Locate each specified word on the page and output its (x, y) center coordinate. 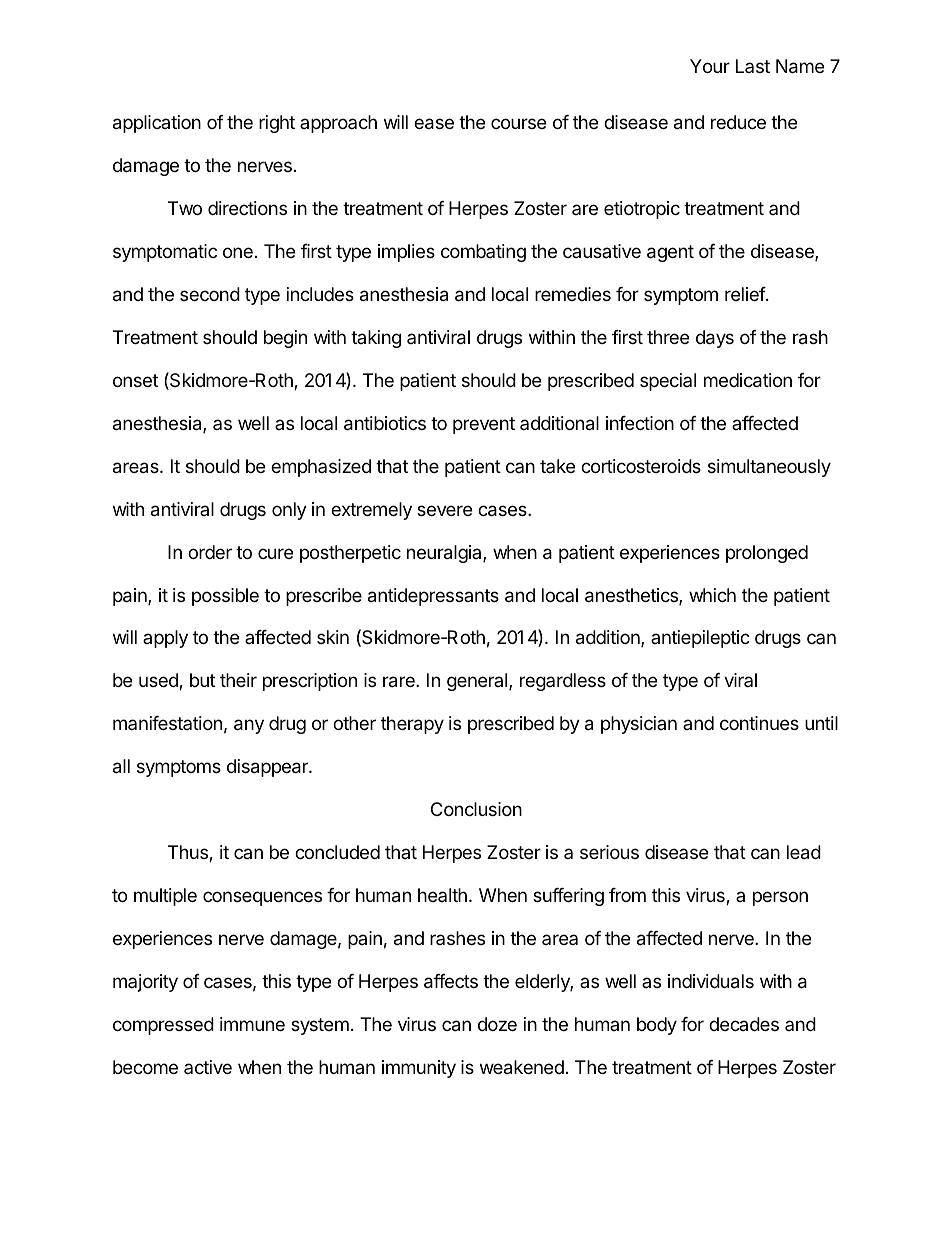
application (157, 124)
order (210, 552)
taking (376, 339)
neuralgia (445, 554)
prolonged (767, 554)
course (518, 123)
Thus (189, 853)
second (210, 294)
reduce (738, 122)
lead (804, 852)
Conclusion (476, 809)
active (208, 1067)
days (715, 339)
